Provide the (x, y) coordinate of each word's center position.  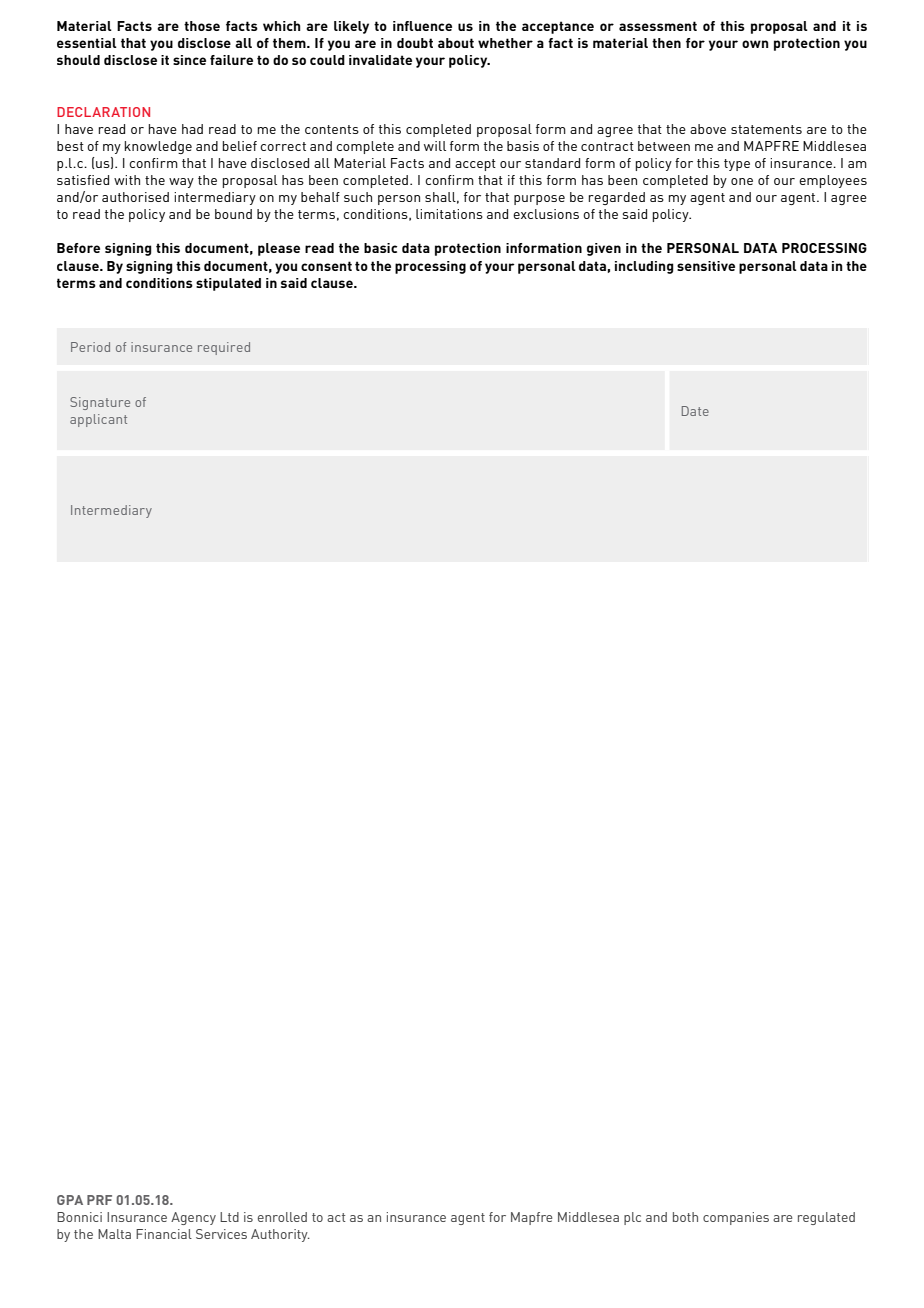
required (224, 348)
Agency (193, 1218)
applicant (98, 420)
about (456, 43)
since (189, 60)
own (755, 44)
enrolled (282, 1217)
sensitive (706, 266)
